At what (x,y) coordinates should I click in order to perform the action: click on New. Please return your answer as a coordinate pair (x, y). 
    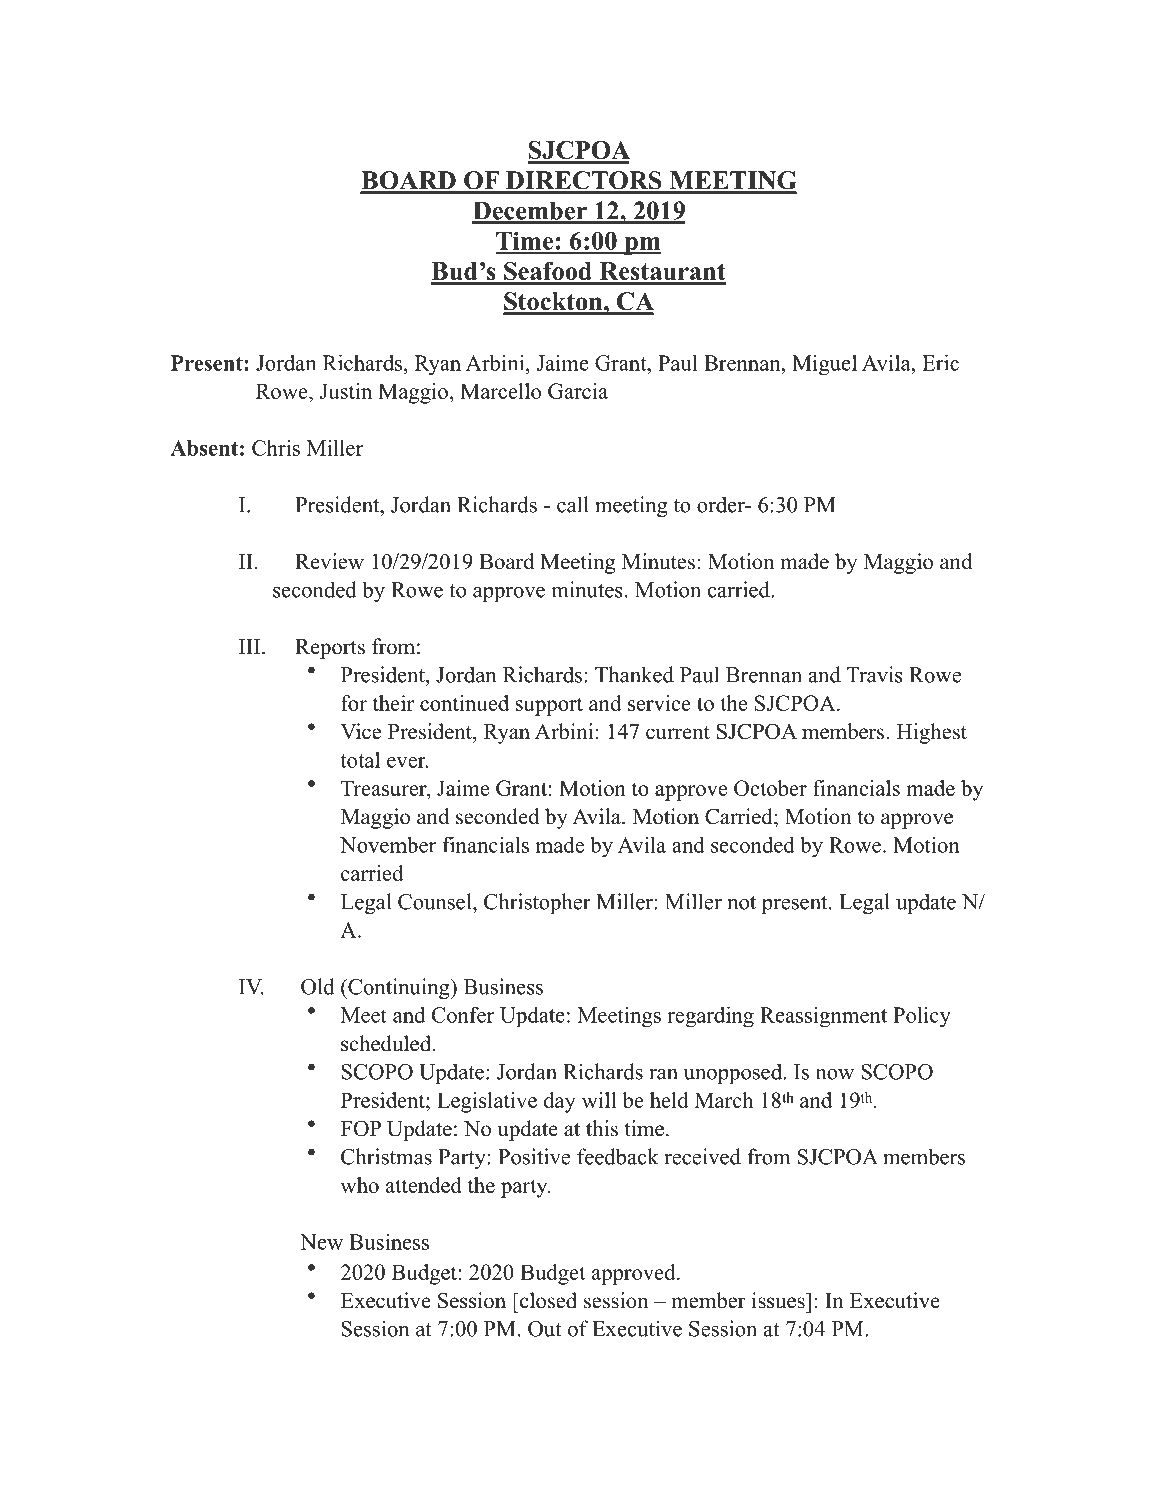
    Looking at the image, I should click on (321, 1242).
